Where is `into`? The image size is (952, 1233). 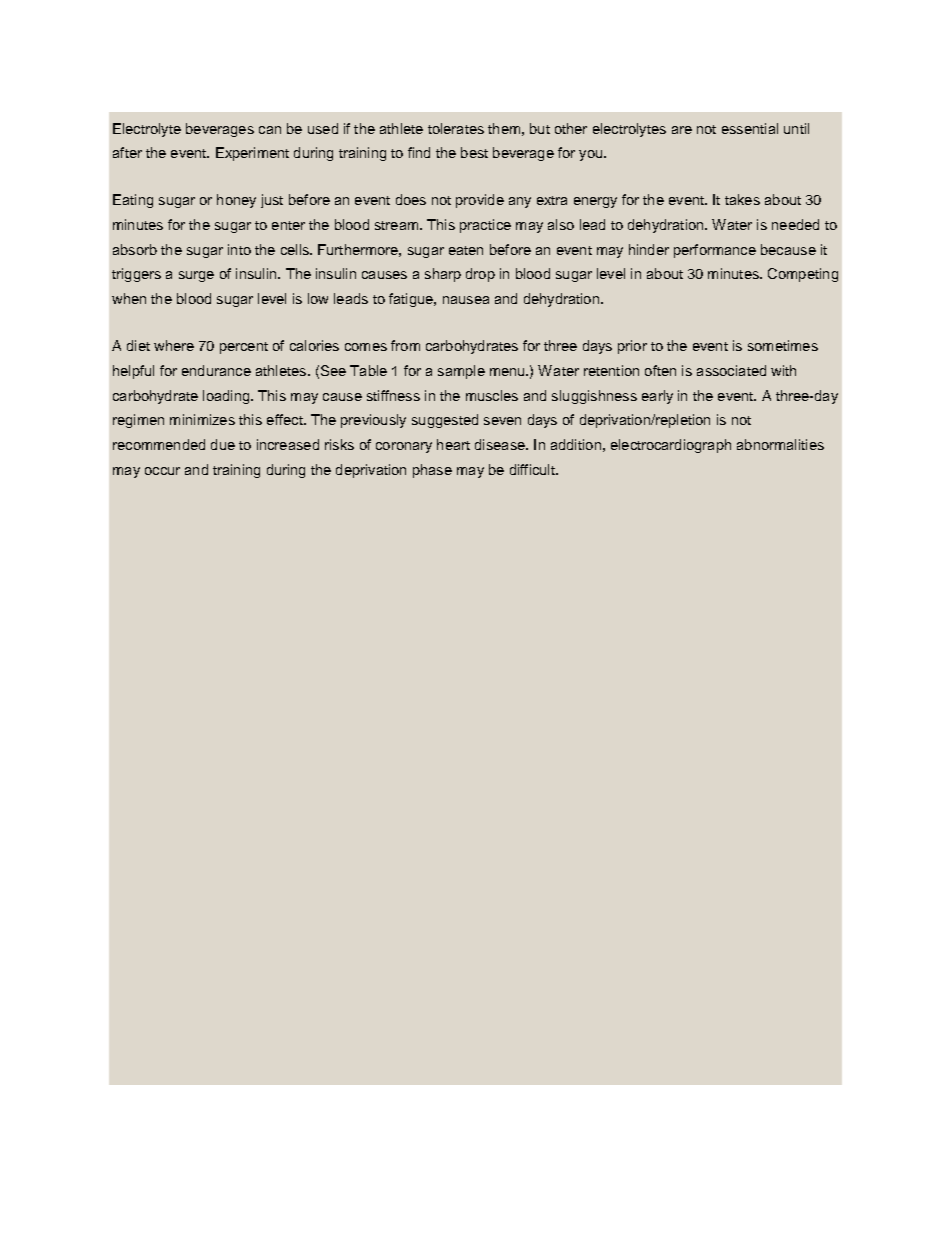 into is located at coordinates (239, 249).
